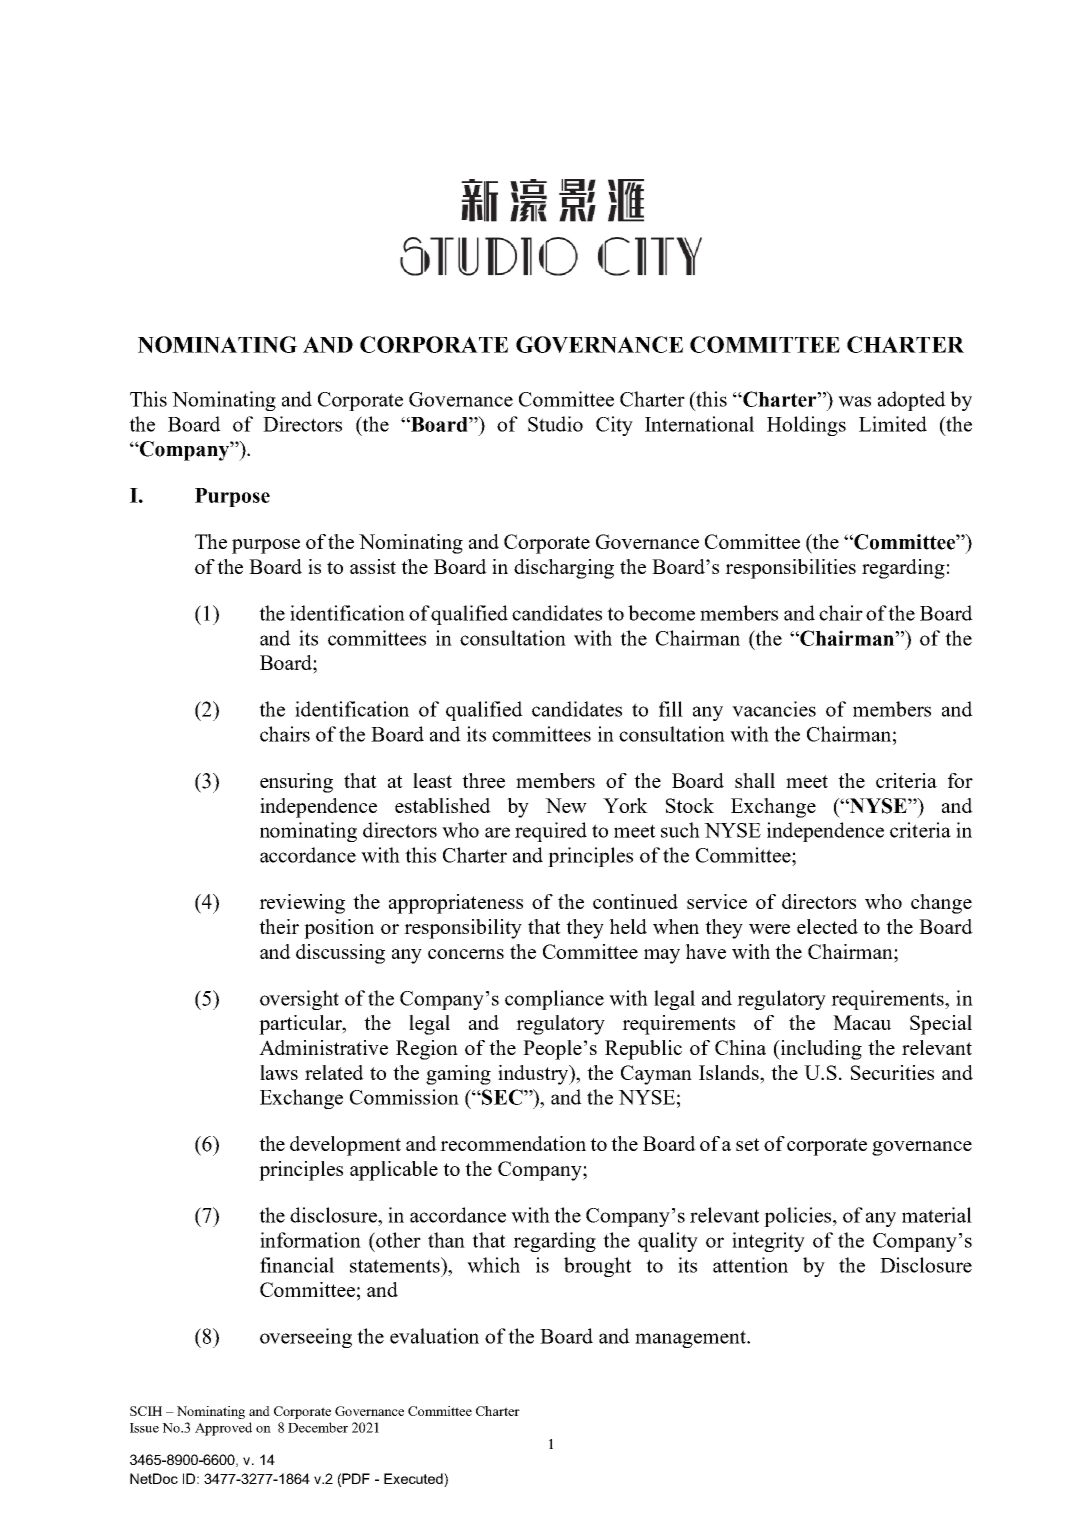 Image resolution: width=1072 pixels, height=1517 pixels. I want to click on information, so click(310, 1240).
